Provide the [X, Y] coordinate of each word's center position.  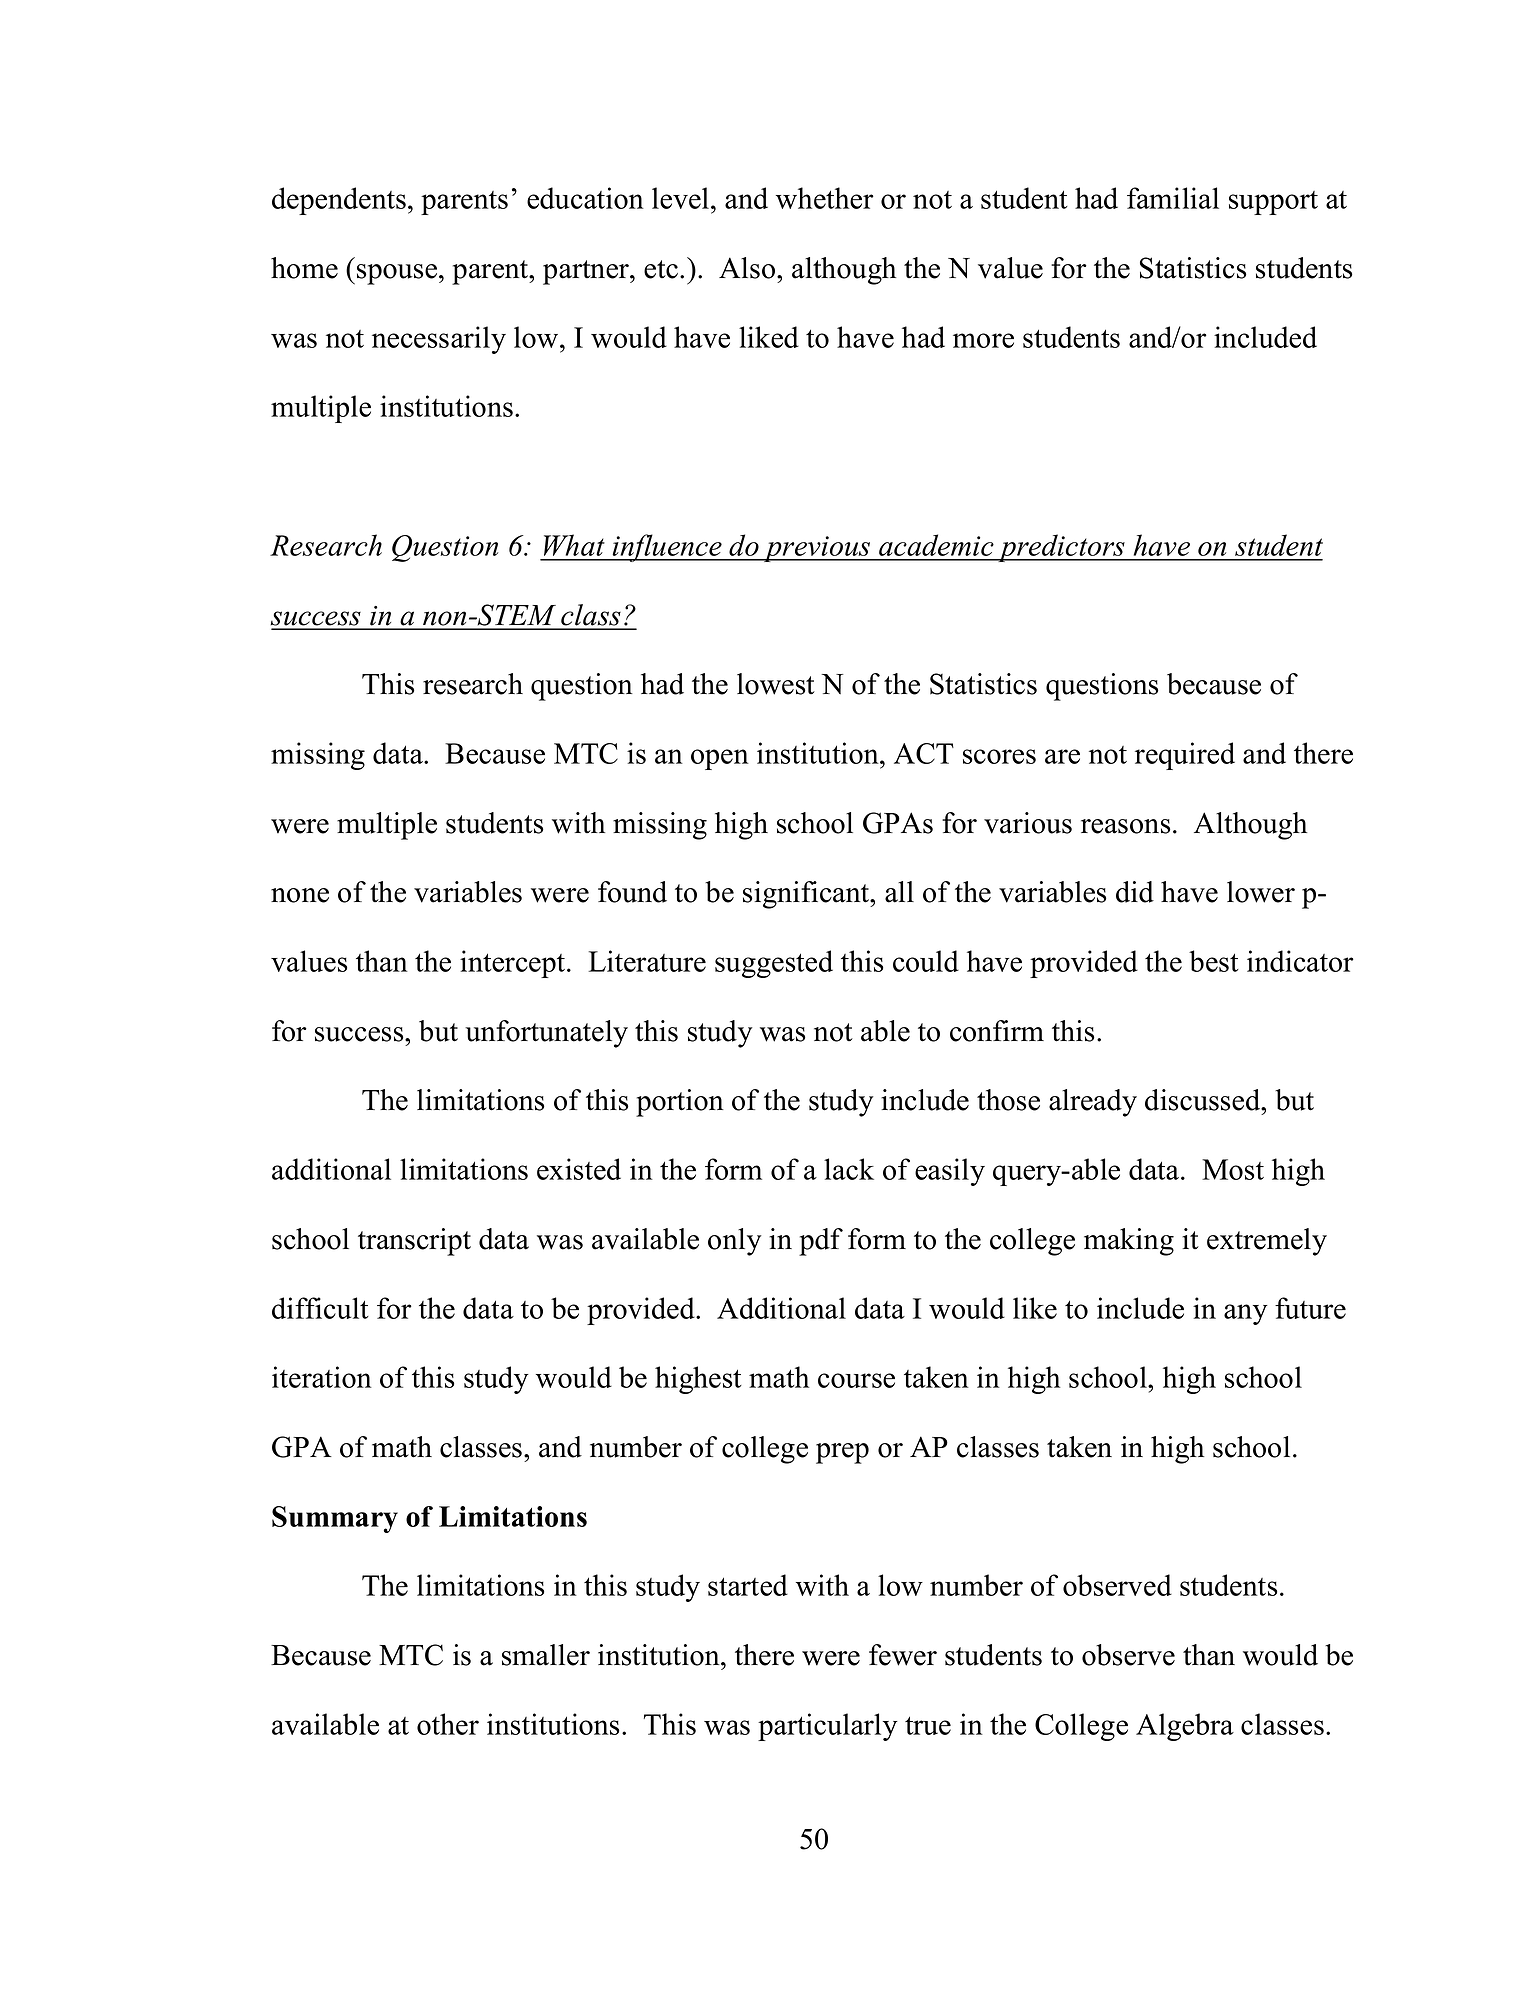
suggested [774, 964]
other [448, 1724]
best [1214, 961]
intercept [514, 964]
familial [1173, 198]
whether [825, 198]
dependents [339, 201]
